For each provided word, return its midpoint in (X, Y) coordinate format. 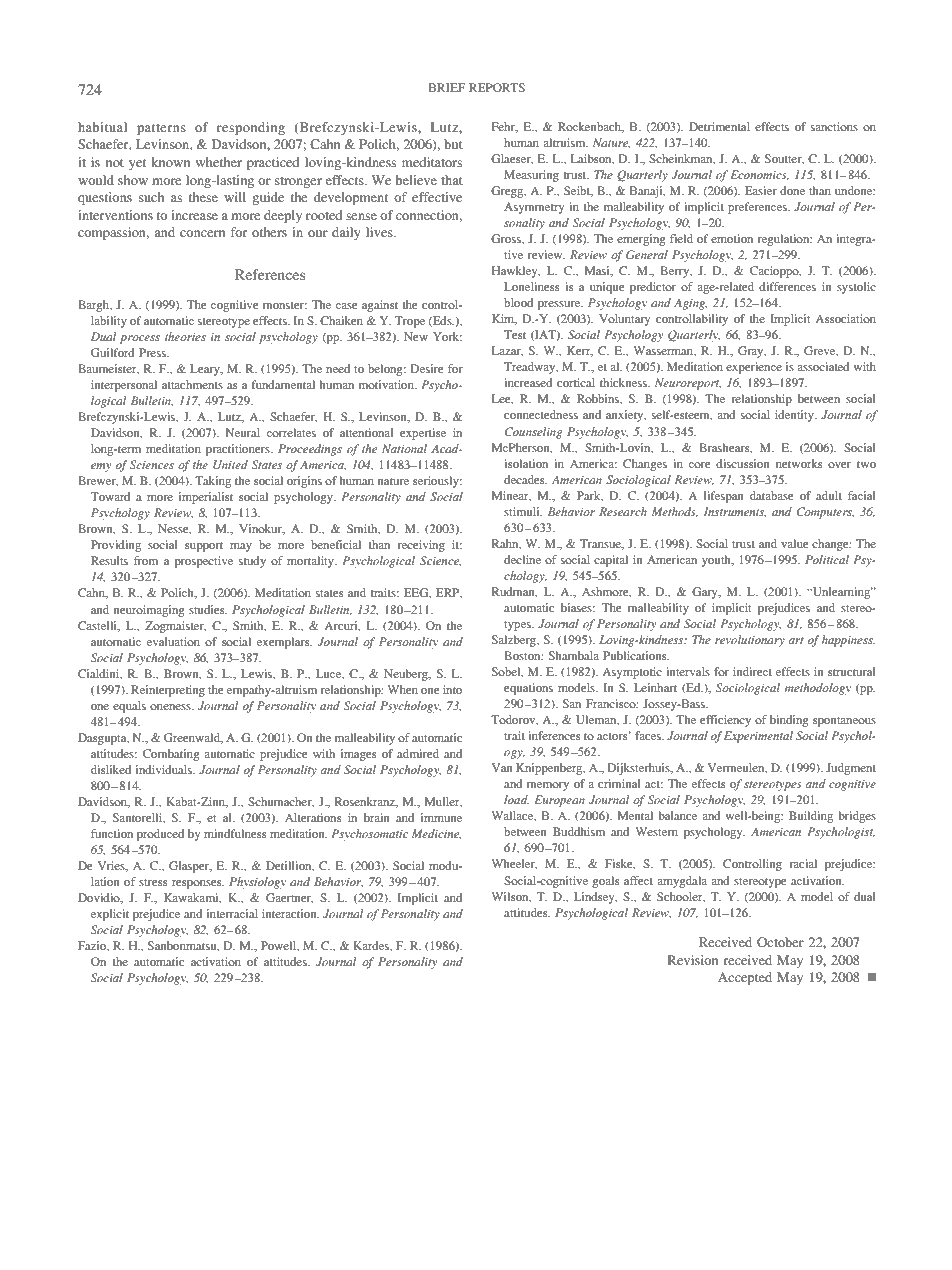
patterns (161, 129)
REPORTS (497, 87)
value (794, 543)
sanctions (834, 126)
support (204, 547)
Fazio (93, 946)
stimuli (523, 511)
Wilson (511, 897)
